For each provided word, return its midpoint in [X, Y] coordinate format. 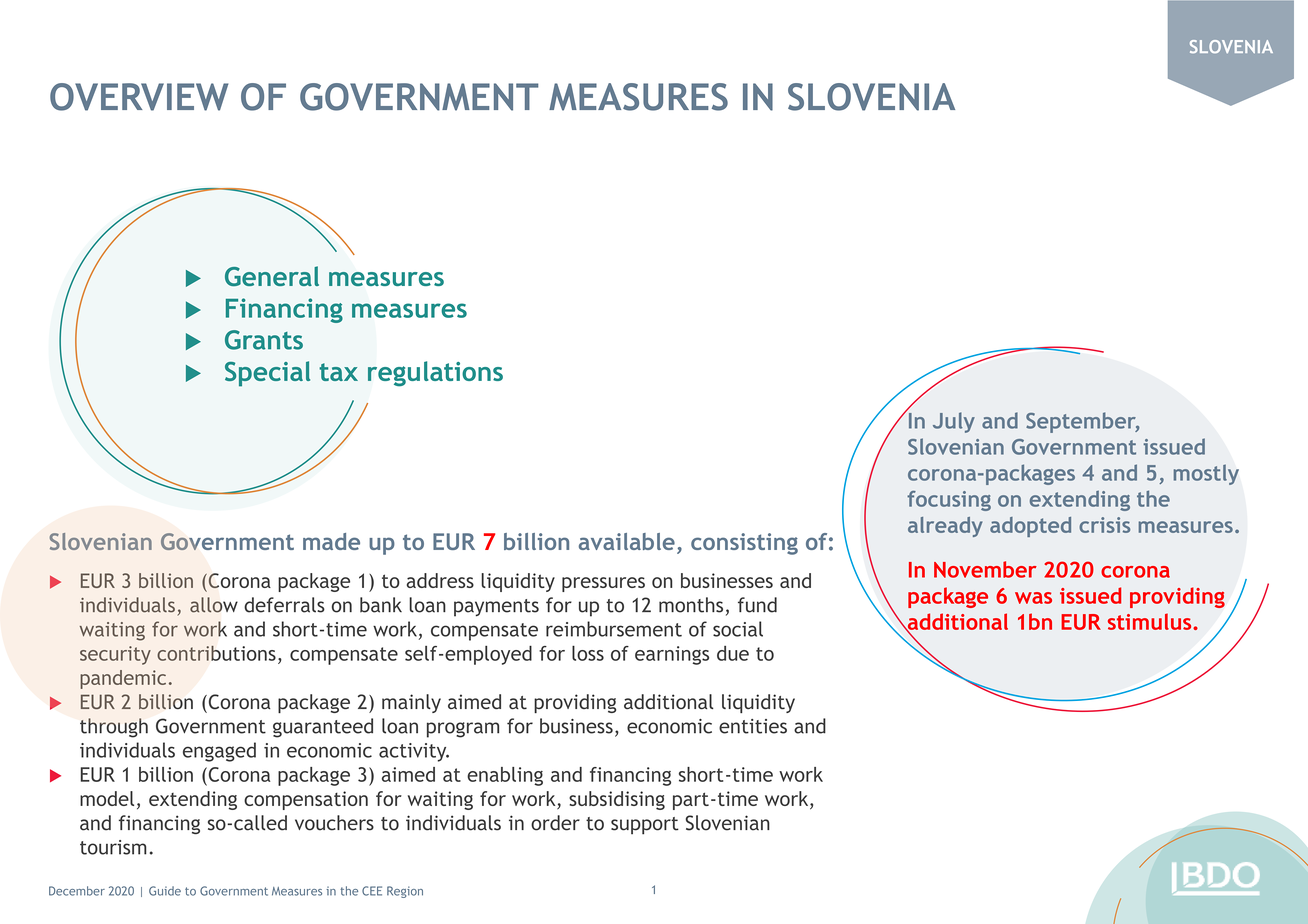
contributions [216, 653]
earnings [672, 655]
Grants [264, 340]
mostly [1206, 474]
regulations [435, 374]
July [954, 422]
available [627, 541]
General [272, 276]
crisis [1104, 525]
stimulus [1151, 621]
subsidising [617, 800]
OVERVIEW [139, 97]
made [331, 541]
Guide [165, 891]
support [645, 826]
